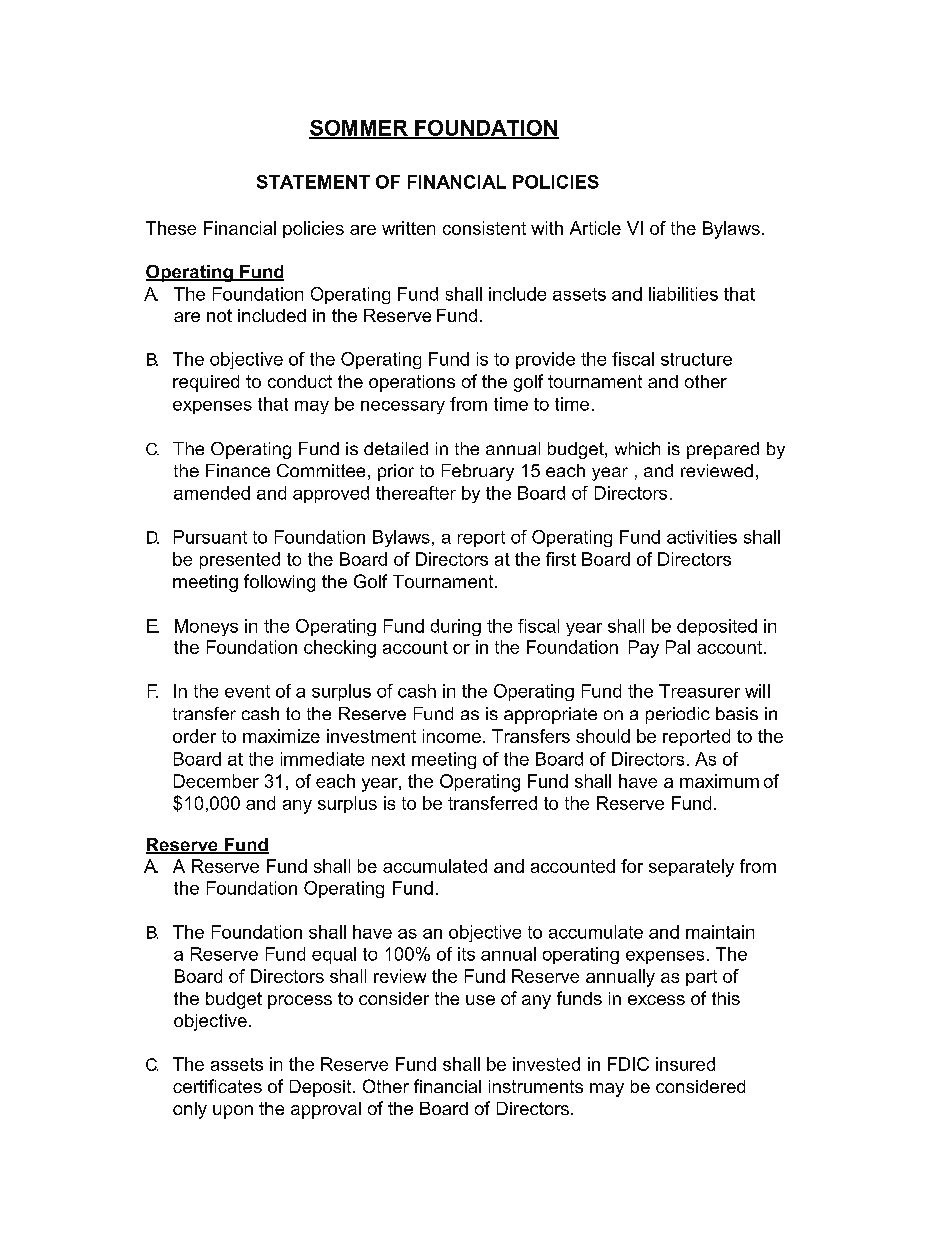 The image size is (952, 1233). Describe the element at coordinates (313, 182) in the image. I see `STATEMENT` at that location.
